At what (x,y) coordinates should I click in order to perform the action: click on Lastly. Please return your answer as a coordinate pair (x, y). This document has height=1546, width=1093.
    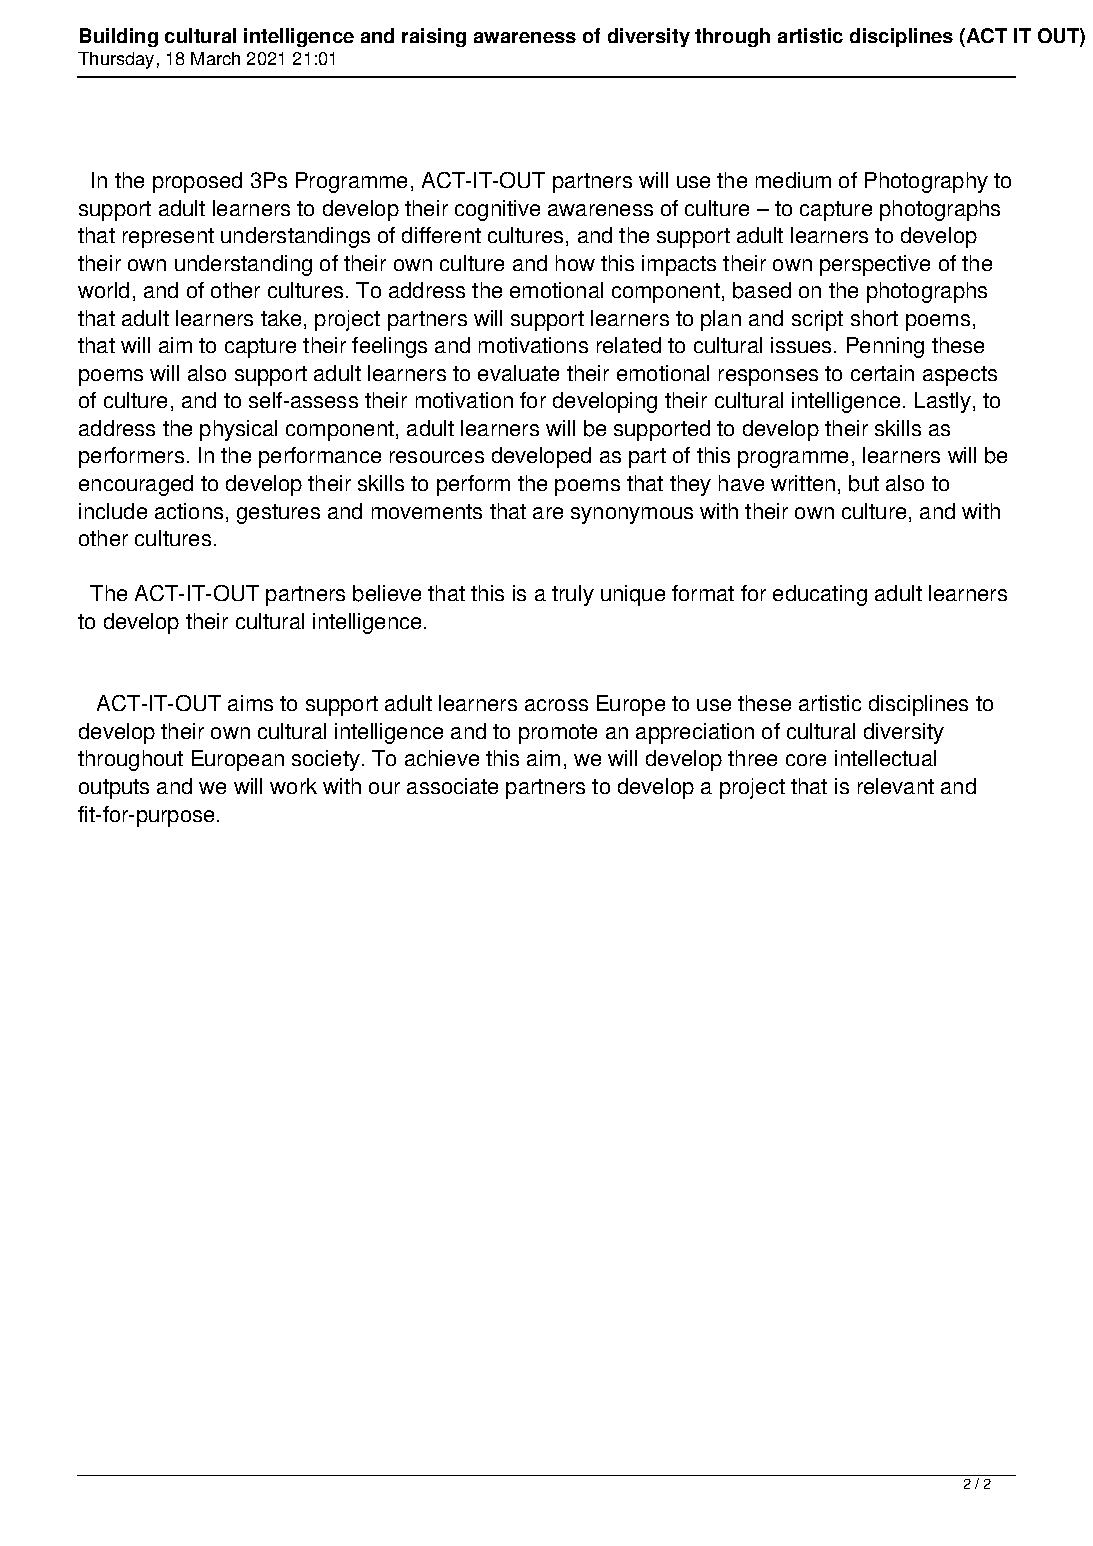
    Looking at the image, I should click on (943, 402).
